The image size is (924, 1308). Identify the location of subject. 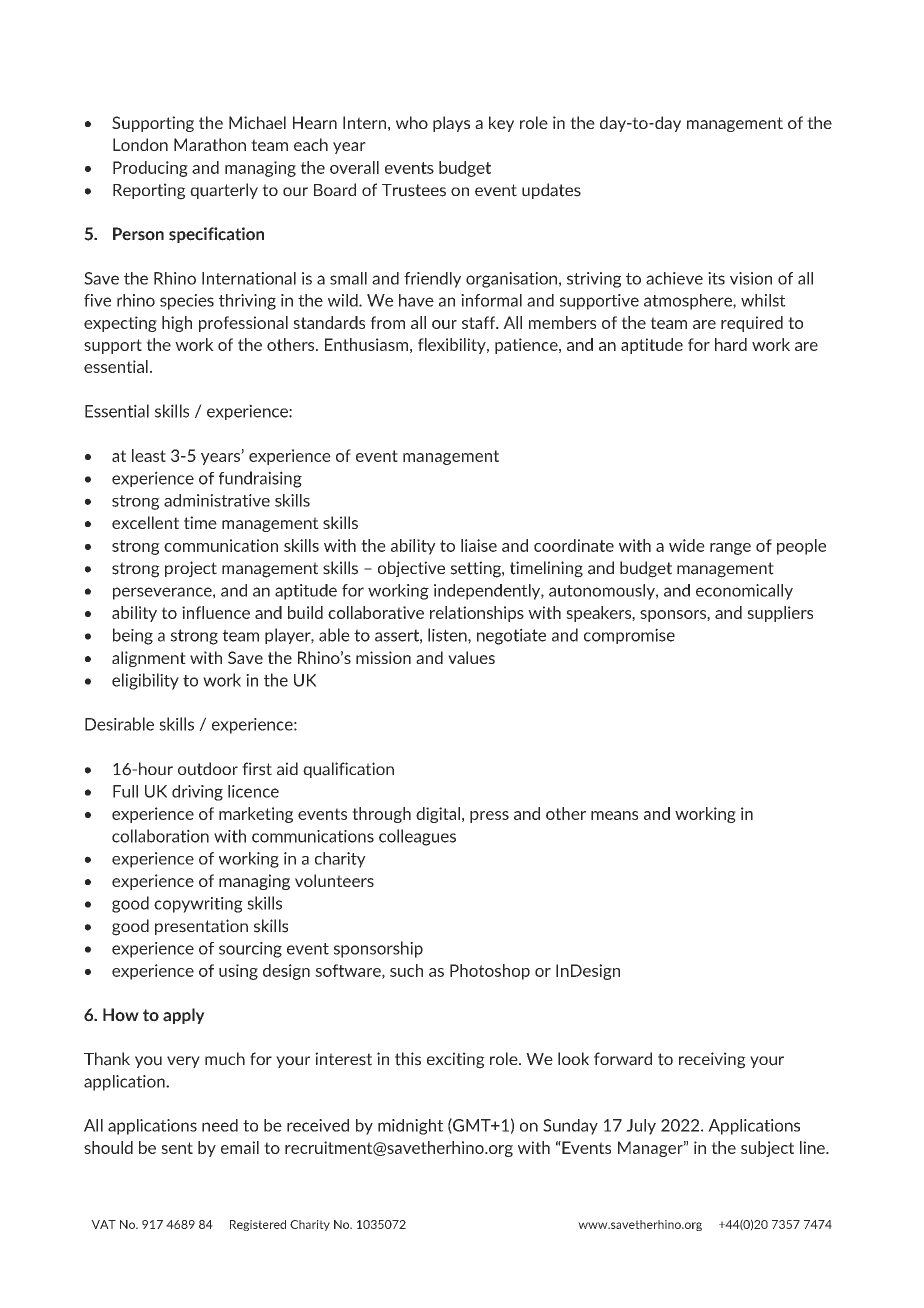
(767, 1149).
